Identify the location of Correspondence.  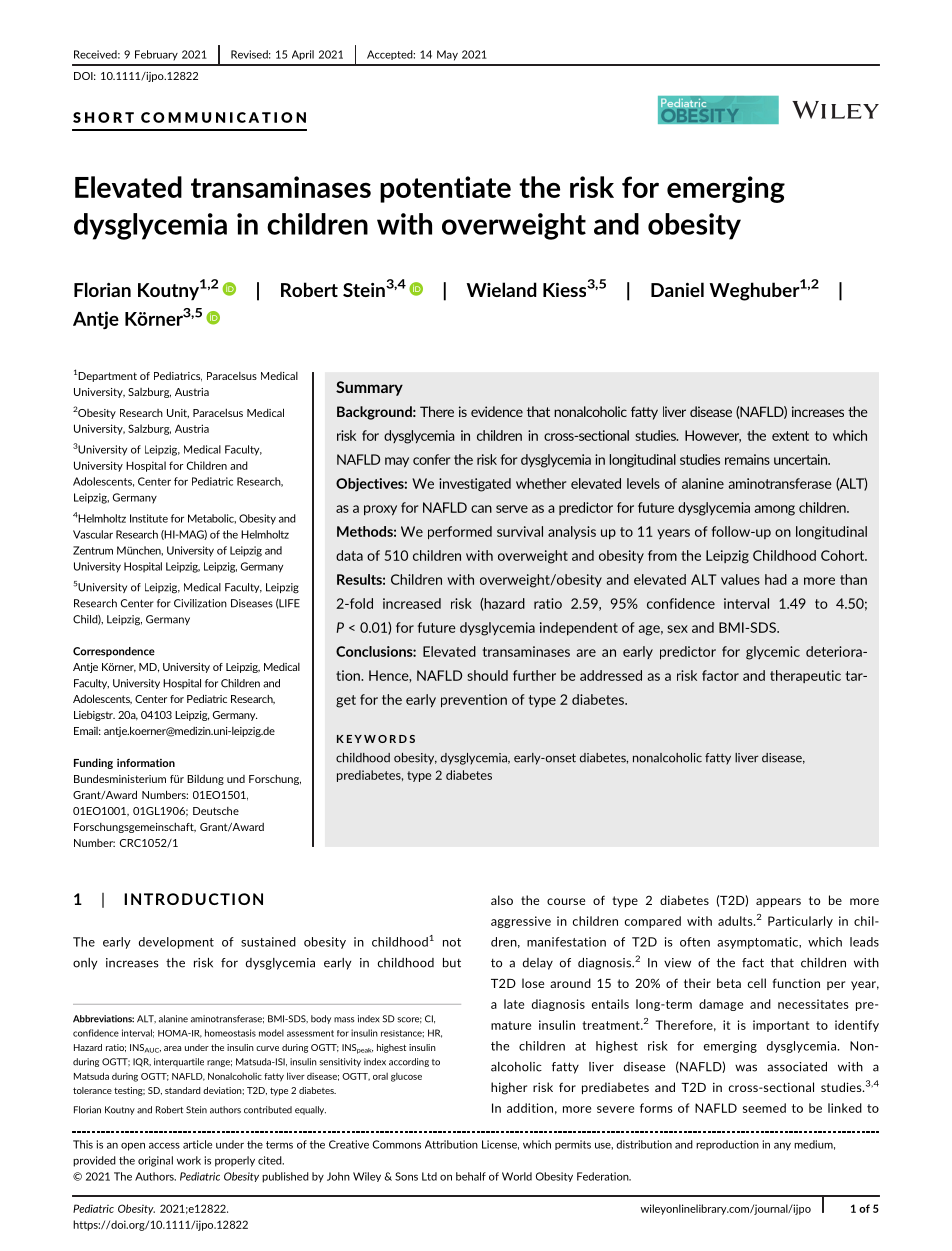
(114, 652).
